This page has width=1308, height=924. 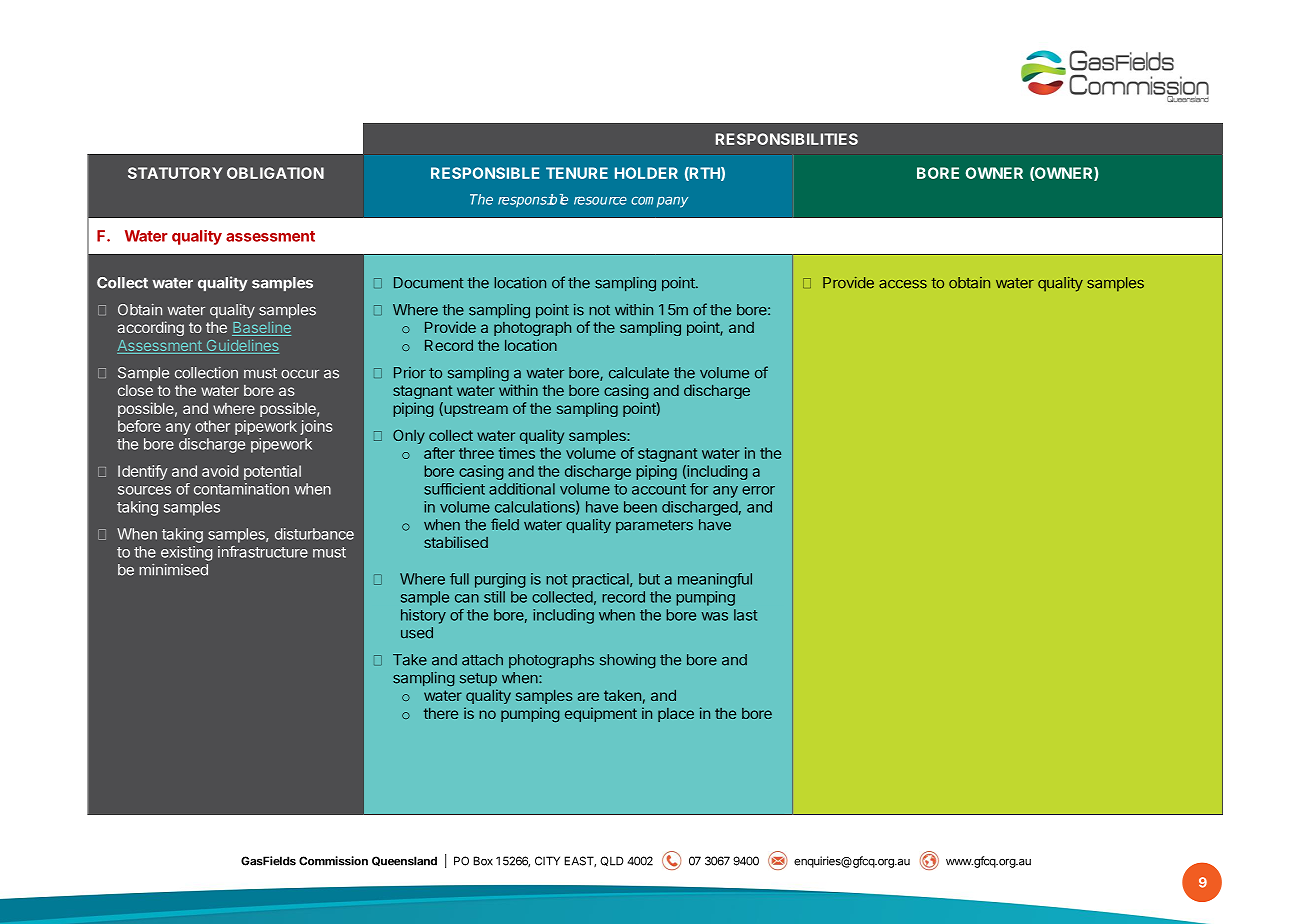 I want to click on RESPONSIBILITIES, so click(x=787, y=139).
